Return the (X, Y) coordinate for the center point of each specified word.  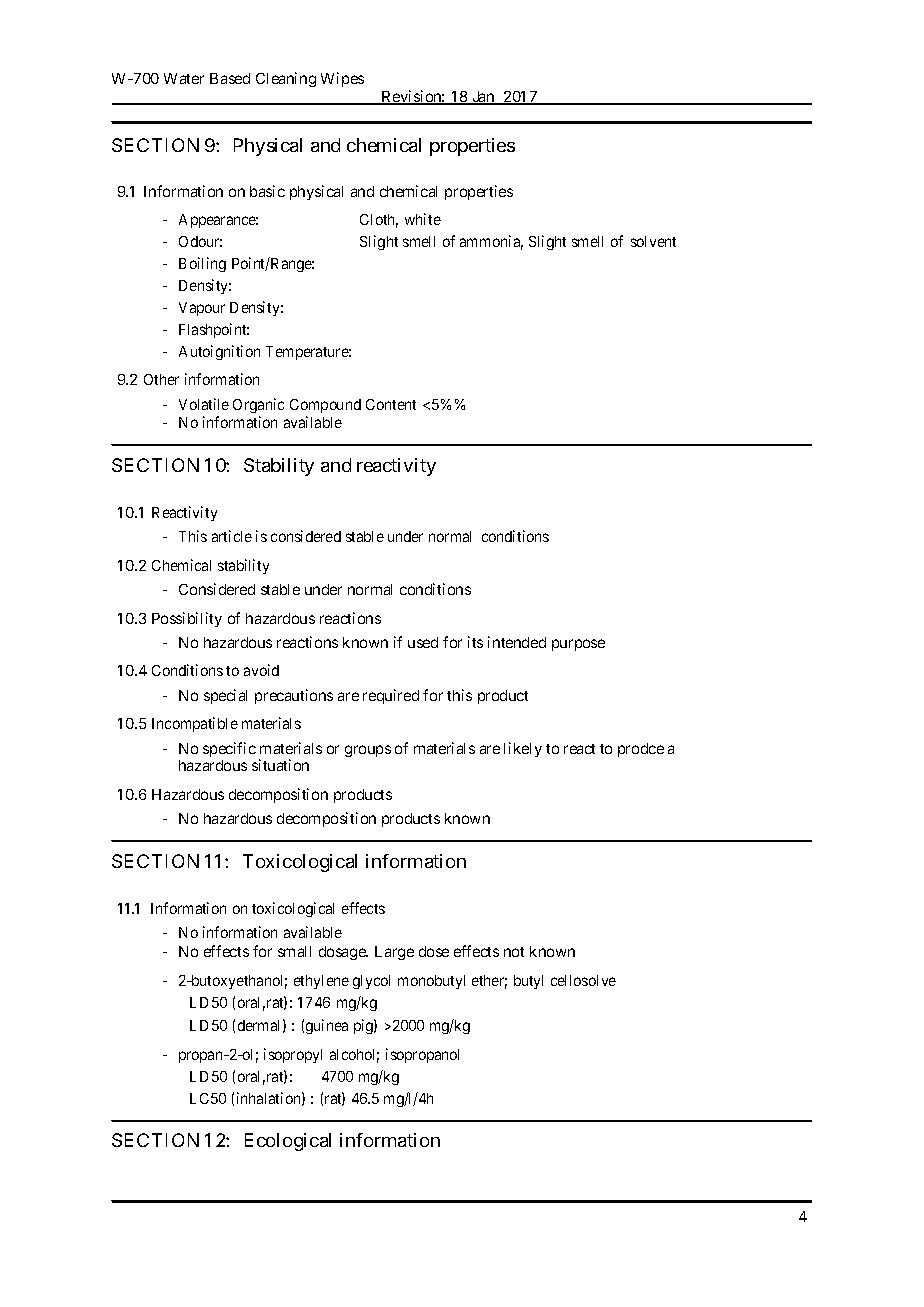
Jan (483, 98)
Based (230, 78)
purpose (578, 645)
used (423, 642)
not (514, 952)
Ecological (288, 1142)
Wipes (342, 79)
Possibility (187, 619)
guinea (327, 1026)
